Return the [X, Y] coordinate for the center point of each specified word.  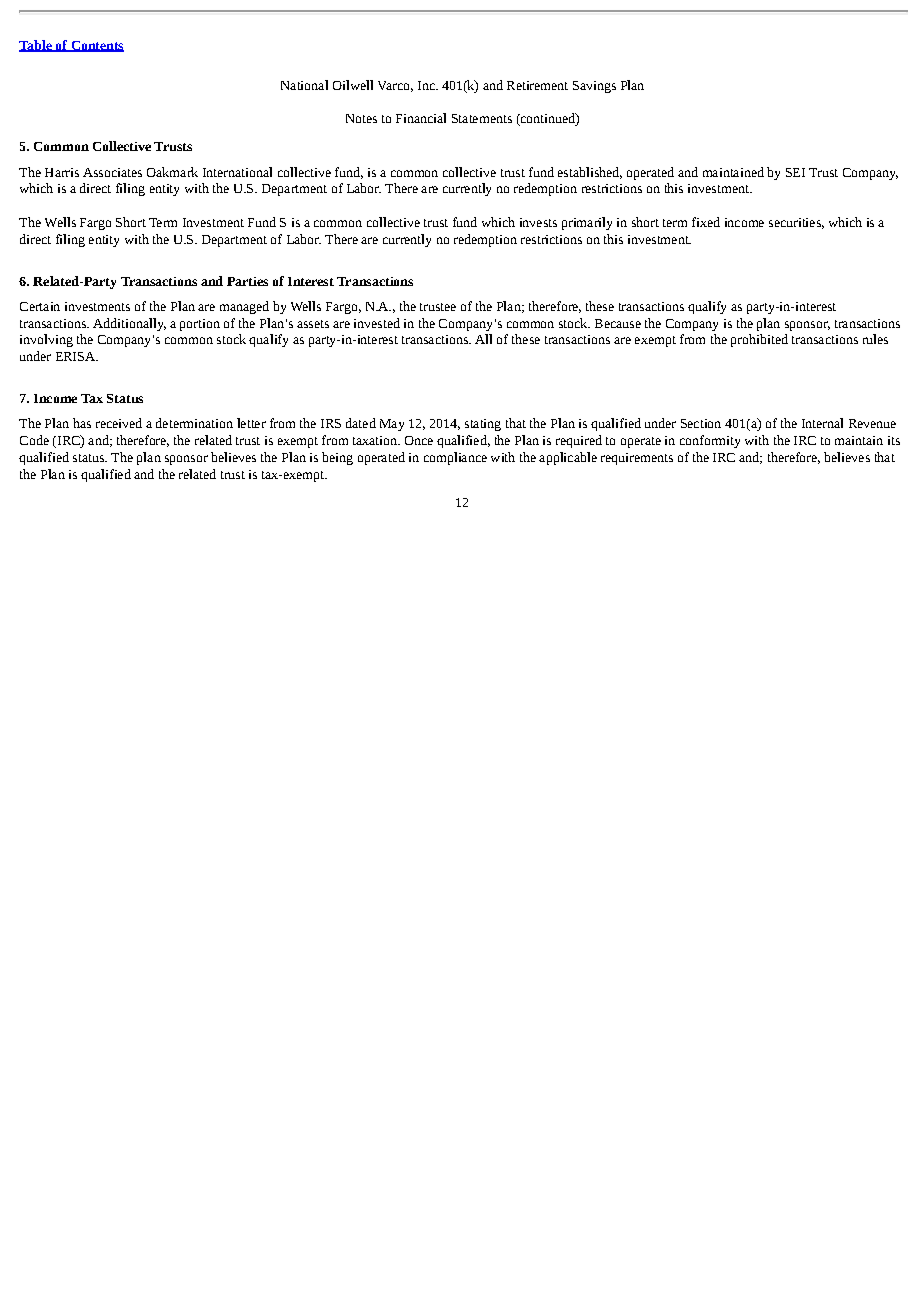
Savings [594, 87]
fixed [706, 222]
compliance [455, 458]
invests [538, 222]
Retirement [537, 85]
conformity [710, 441]
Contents [96, 46]
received [119, 423]
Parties [247, 281]
